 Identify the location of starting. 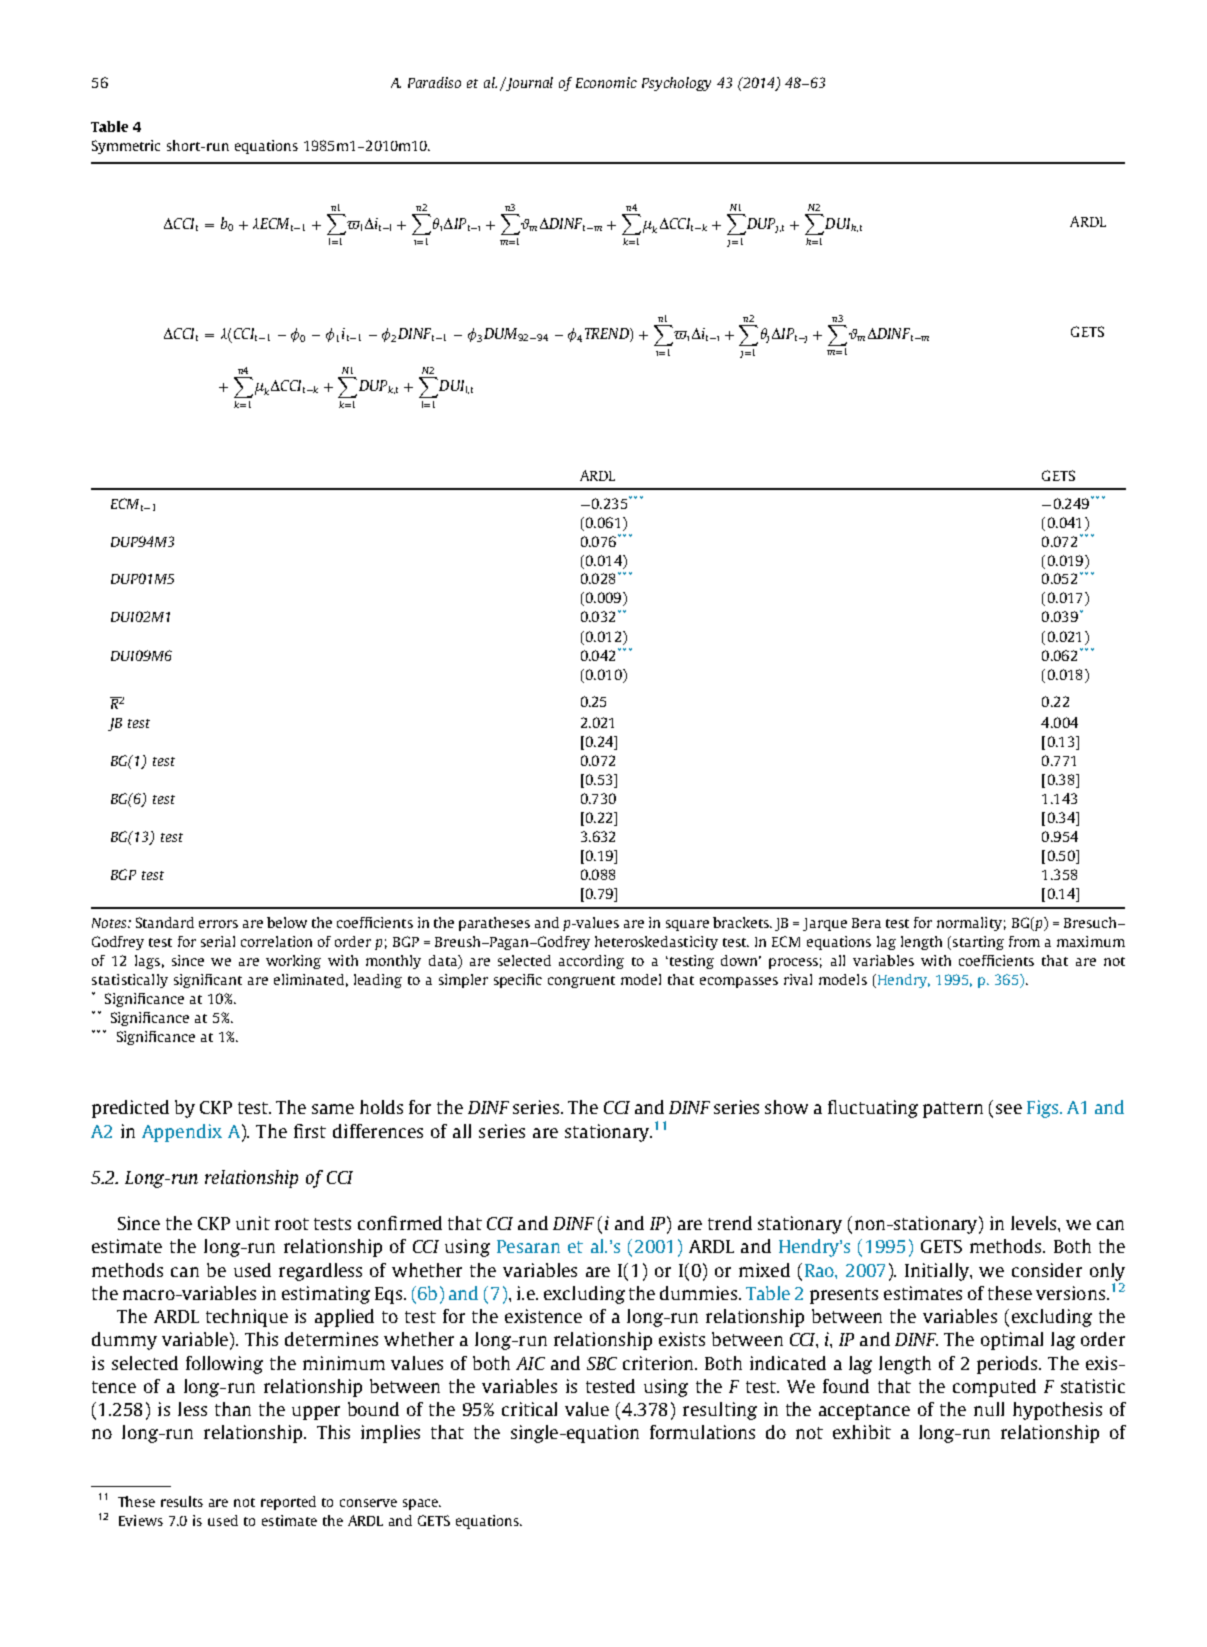
(978, 943).
